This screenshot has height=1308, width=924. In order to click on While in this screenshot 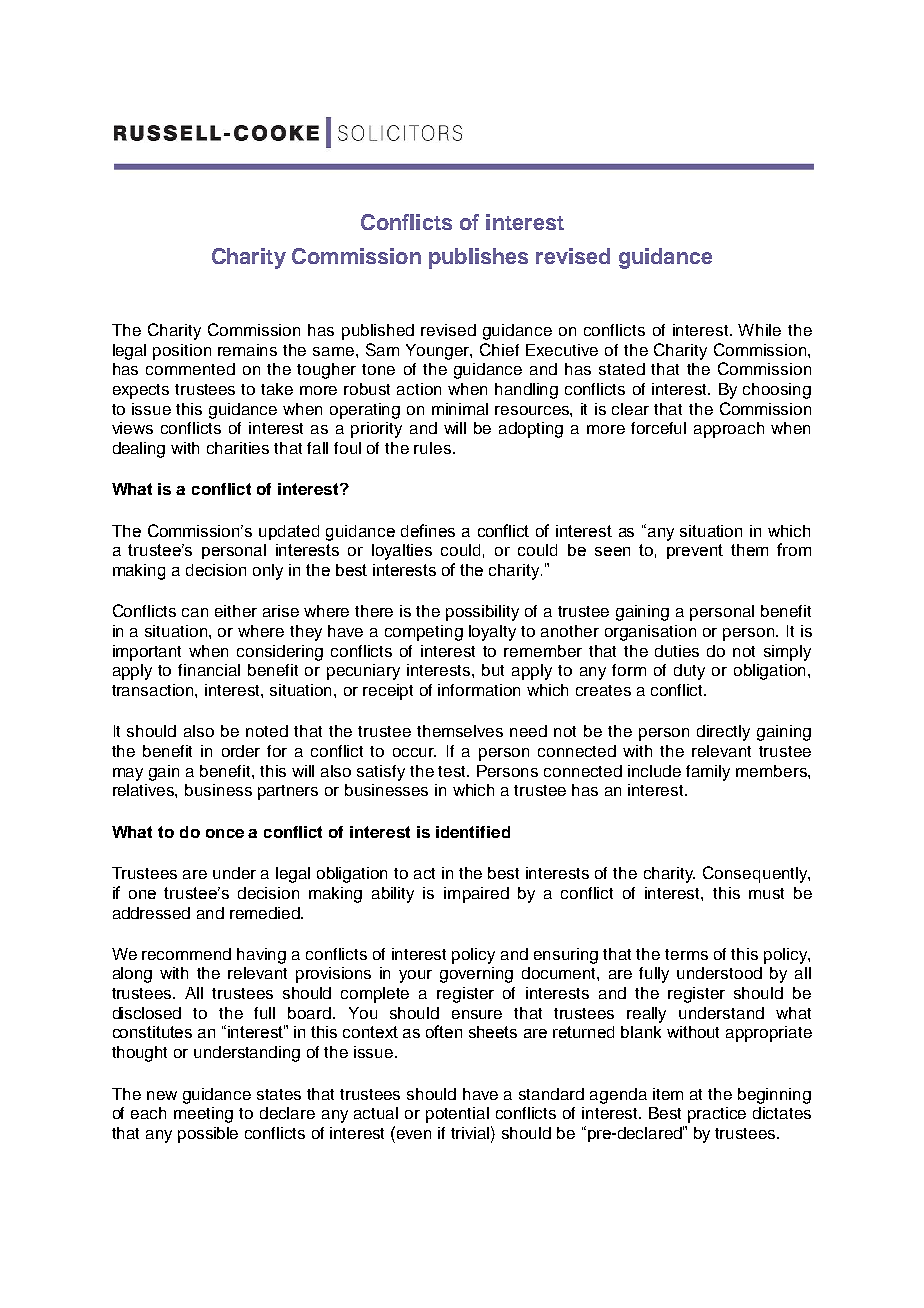, I will do `click(759, 330)`.
